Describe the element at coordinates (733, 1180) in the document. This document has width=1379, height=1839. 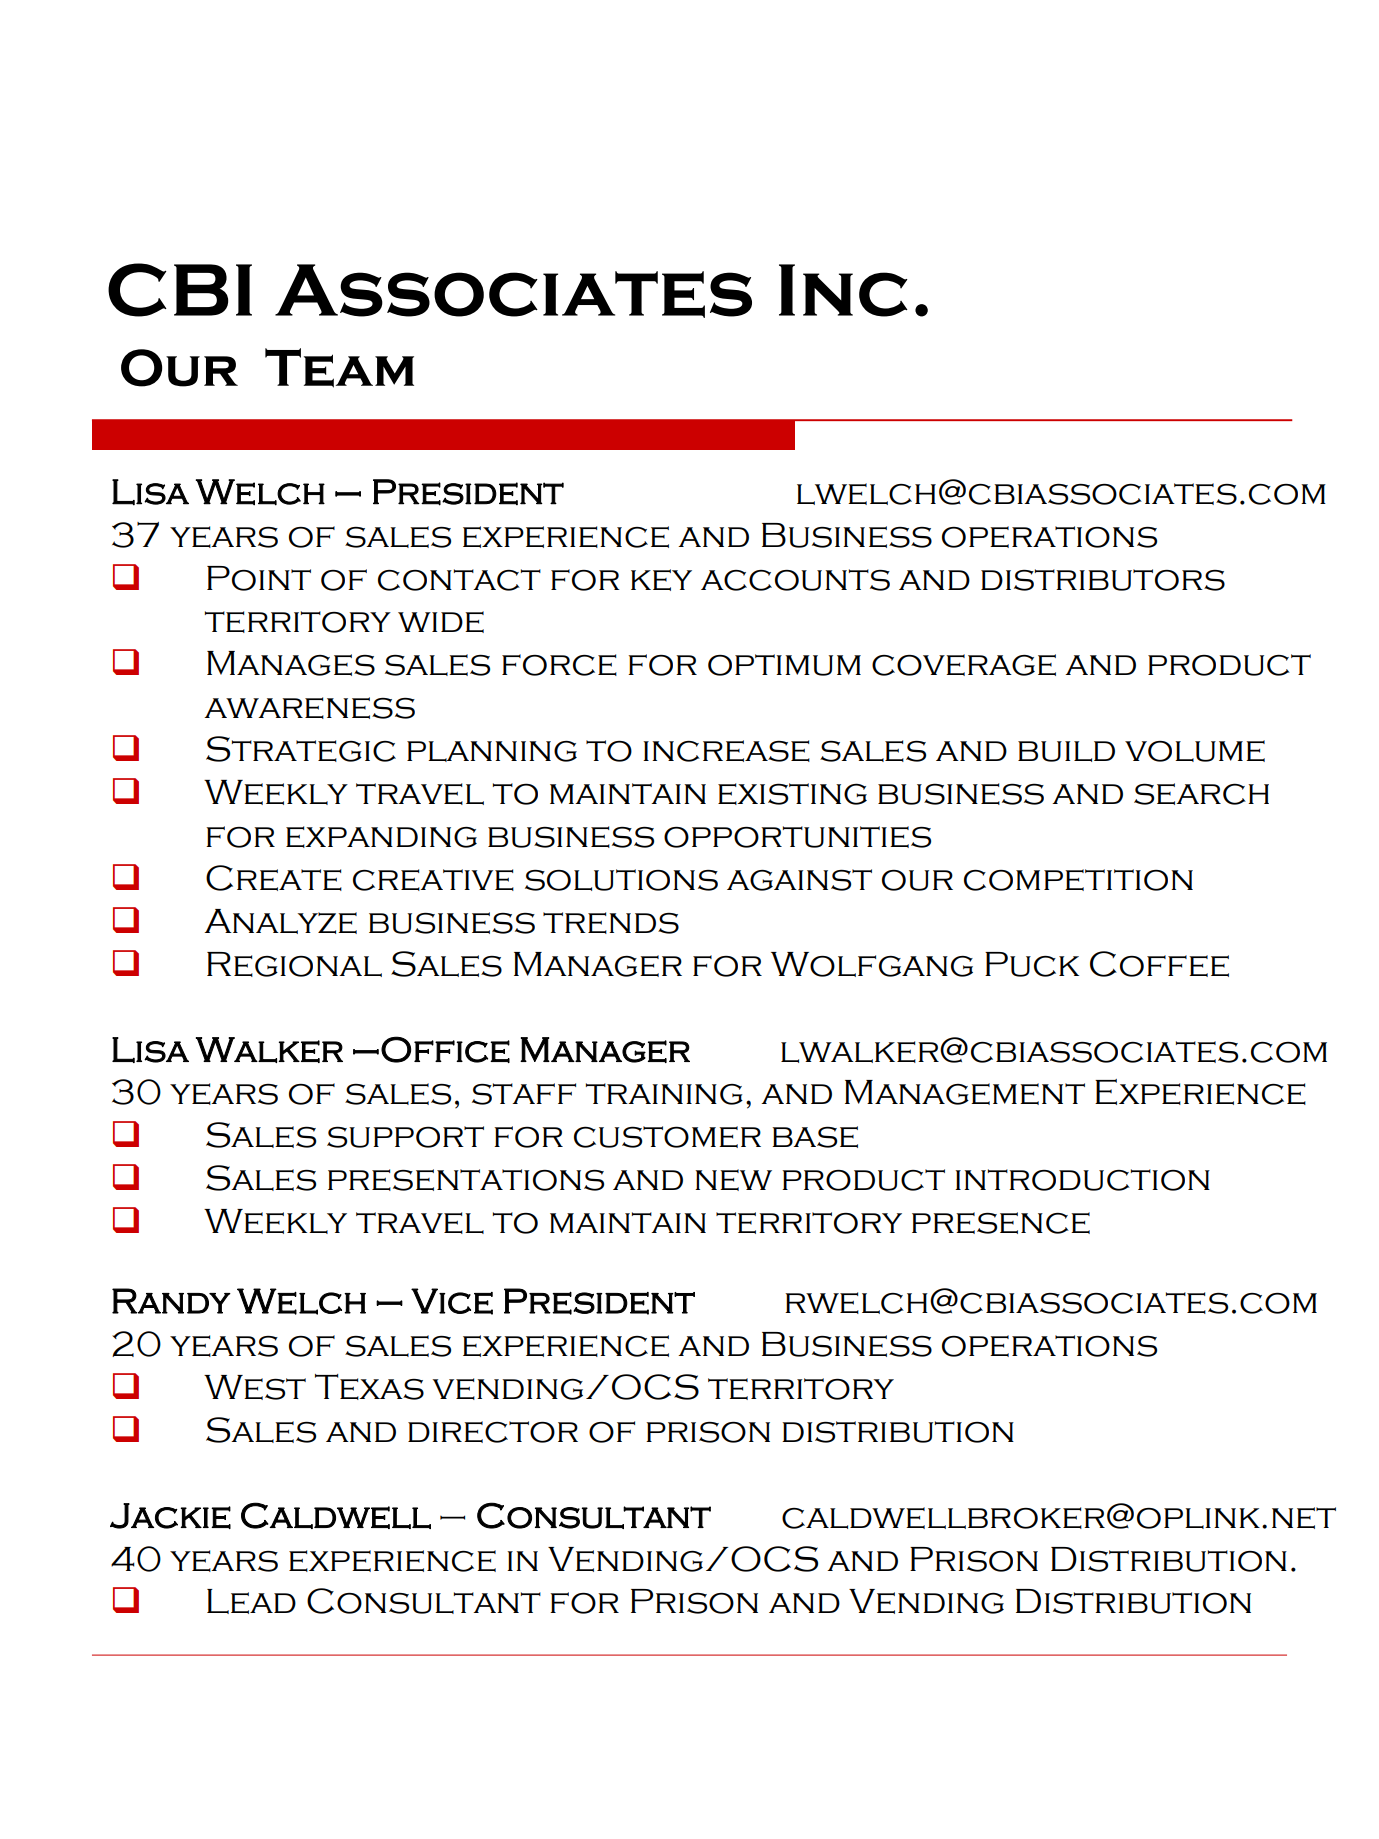
I see `new` at that location.
